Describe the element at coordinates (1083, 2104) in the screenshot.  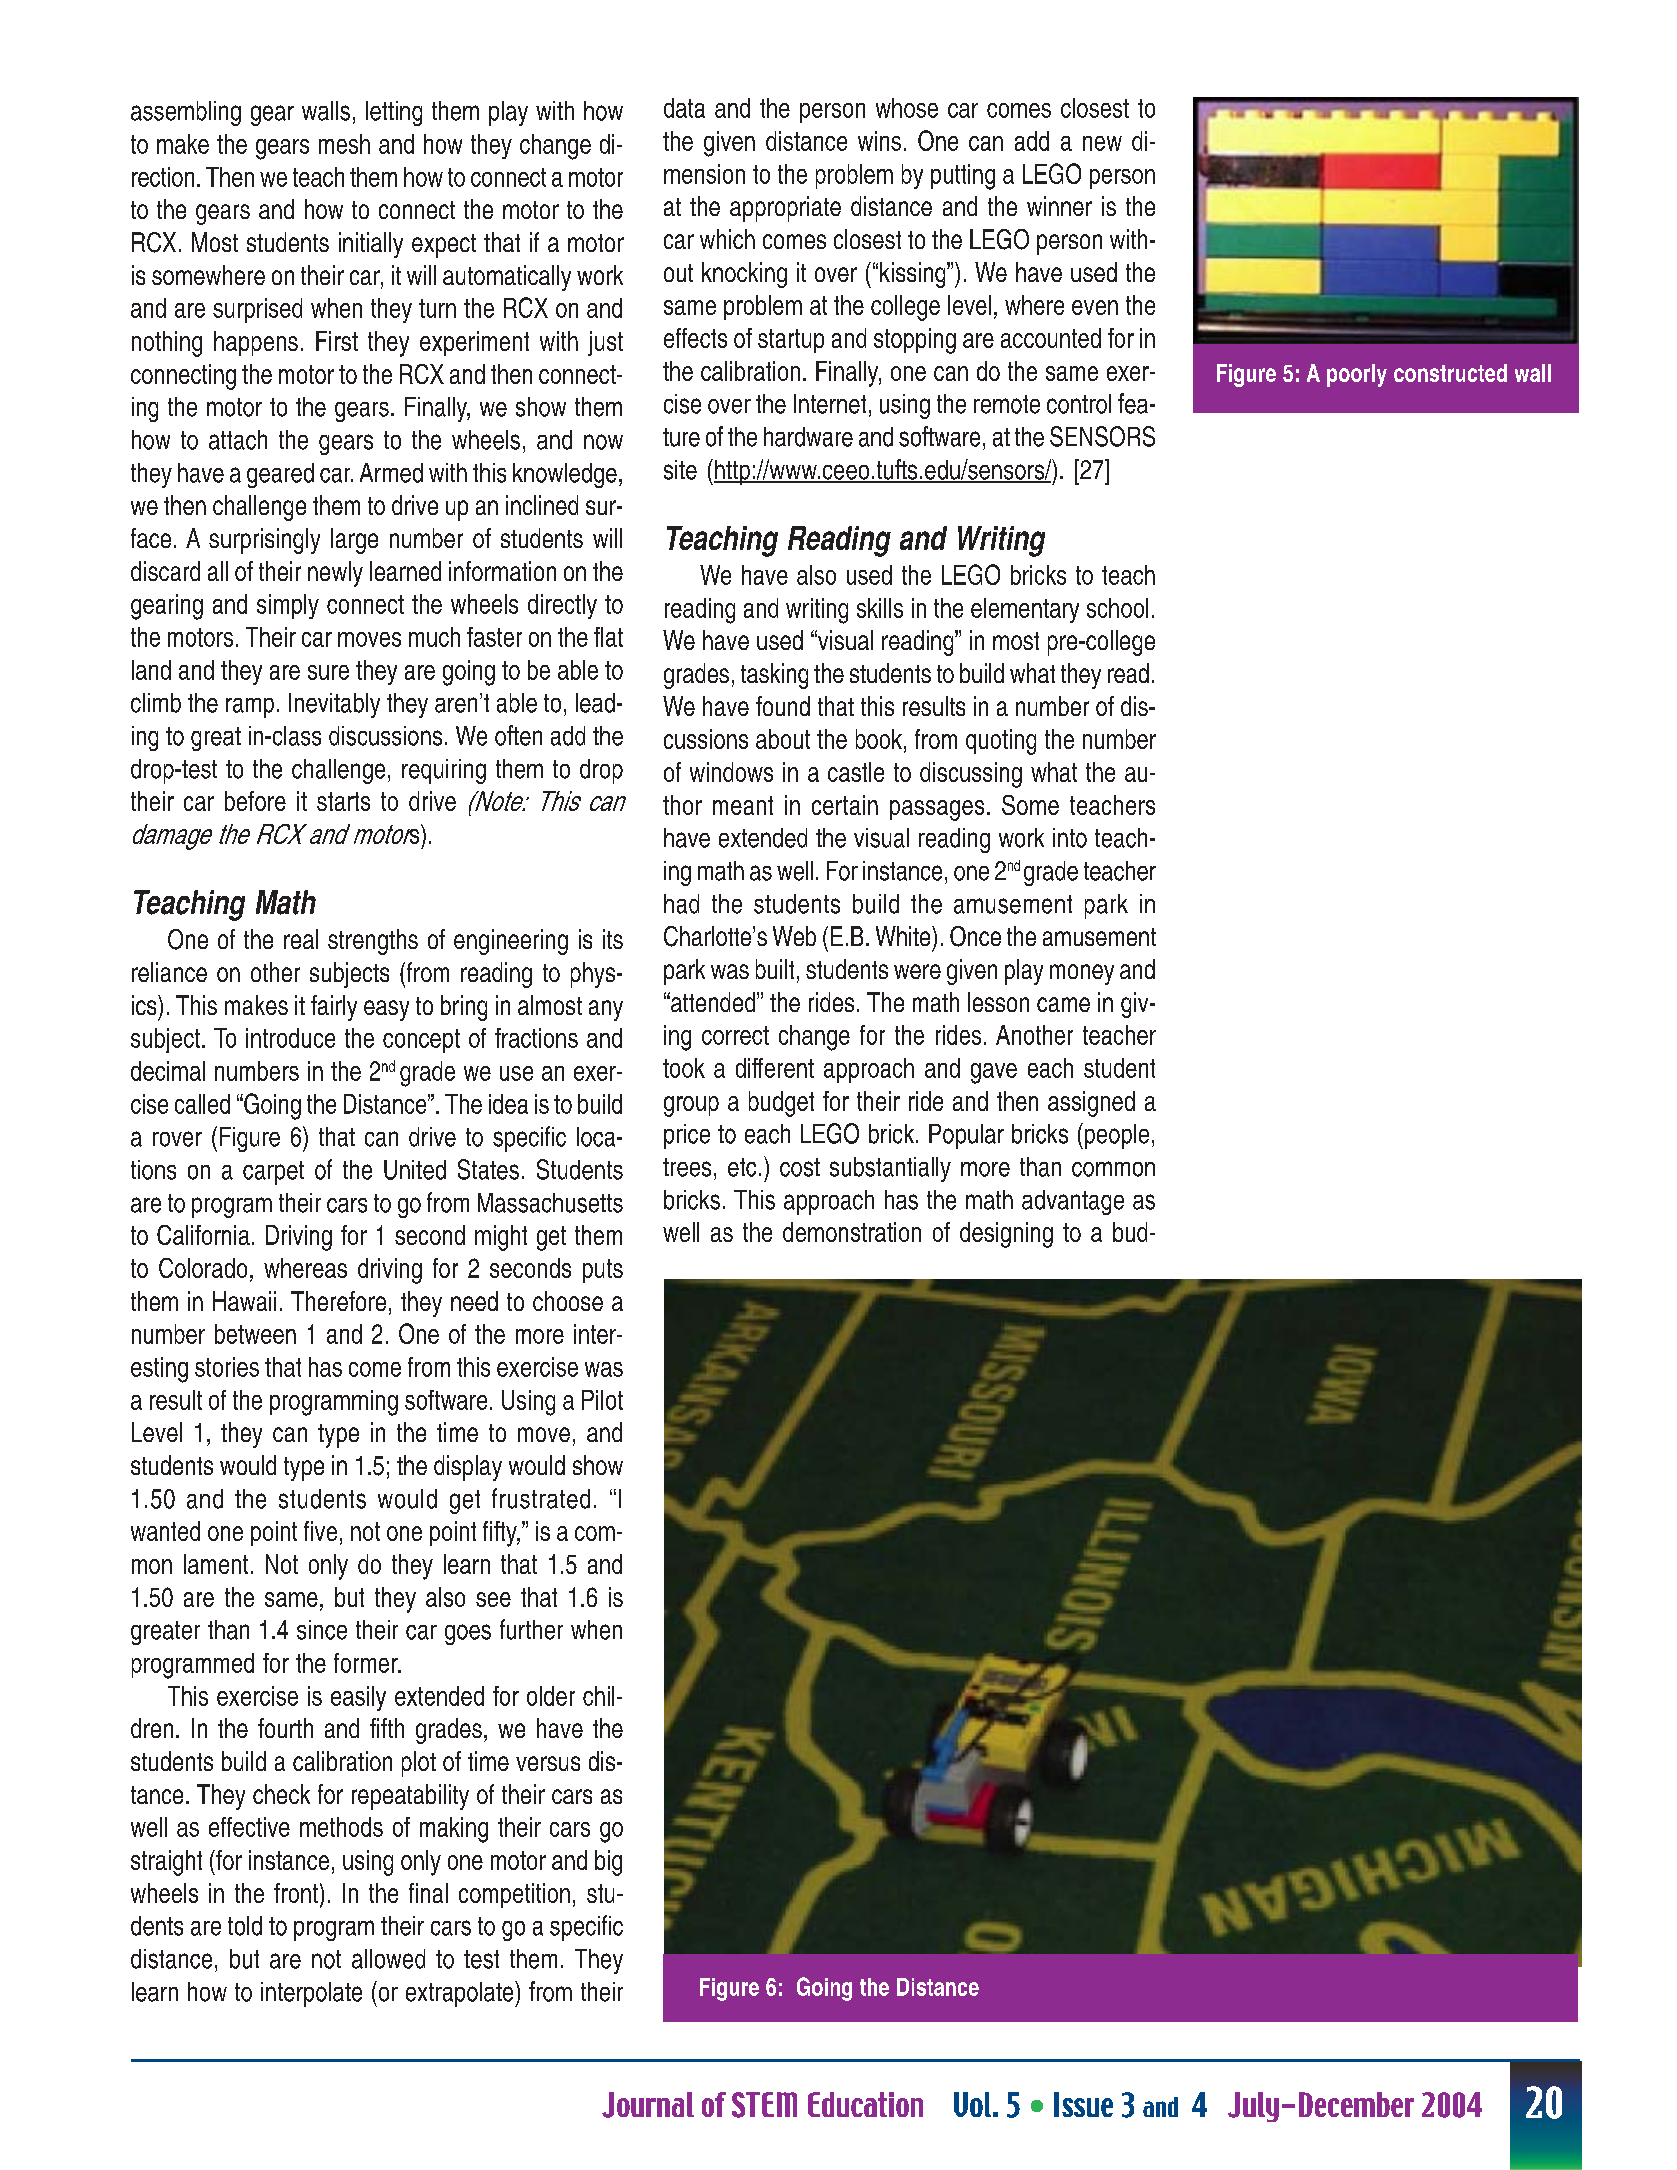
I see `Issue` at that location.
